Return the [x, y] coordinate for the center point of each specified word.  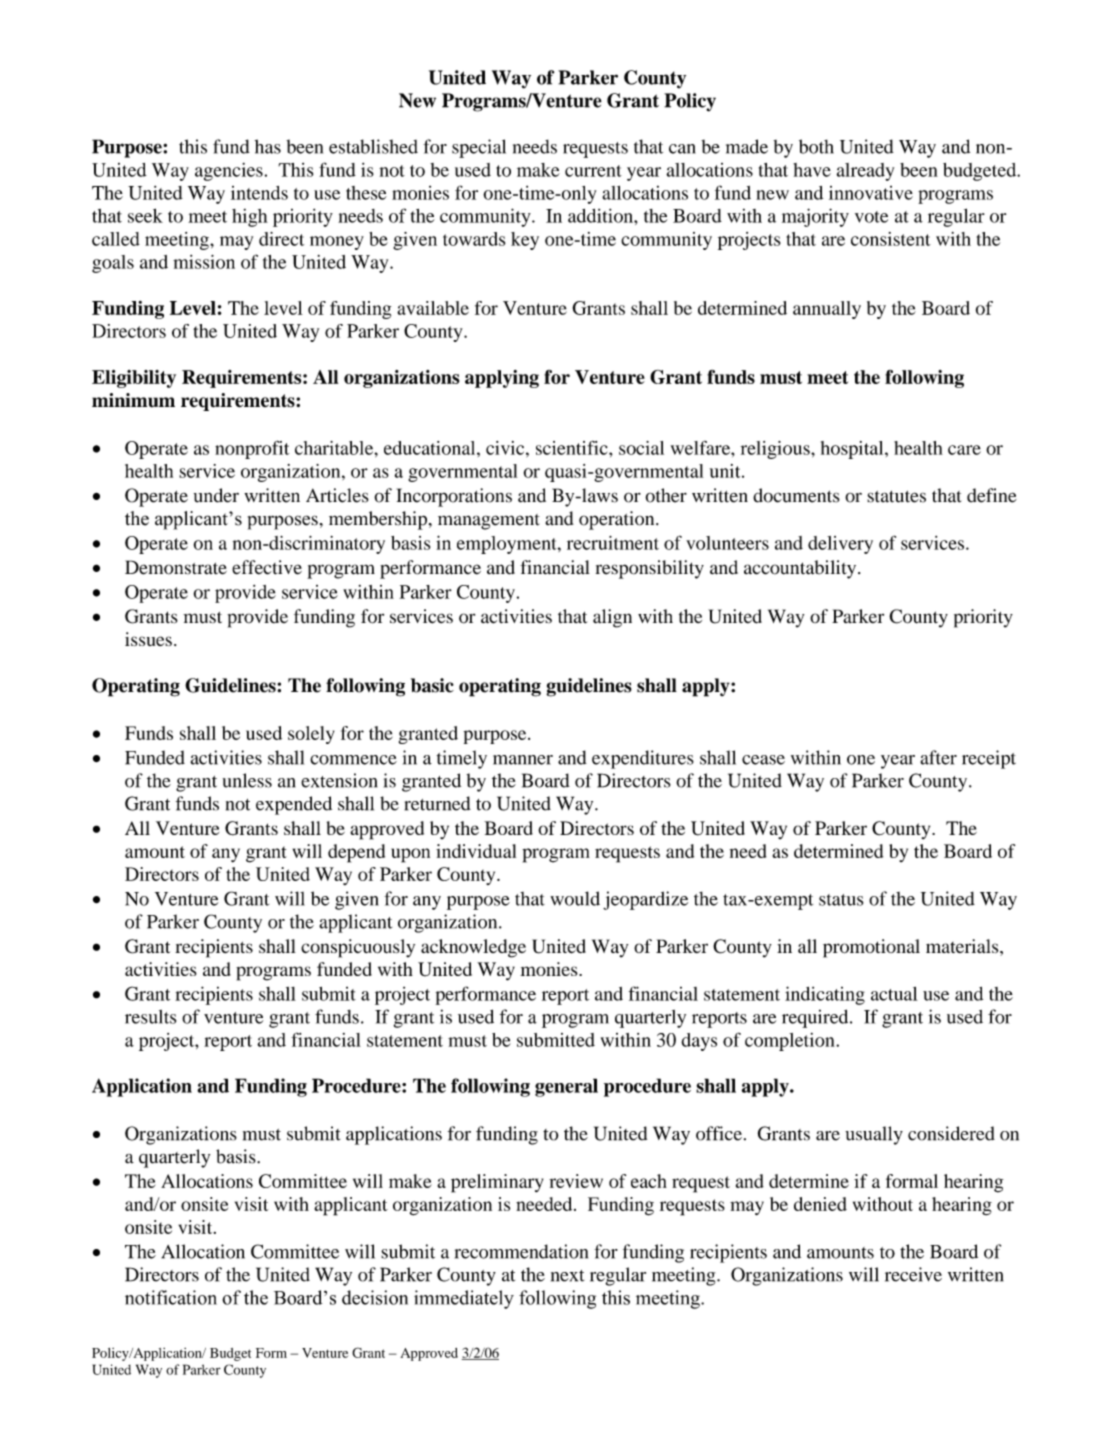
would [575, 898]
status [841, 900]
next [567, 1276]
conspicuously [358, 948]
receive [913, 1274]
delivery [840, 545]
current [593, 171]
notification [171, 1297]
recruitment [613, 543]
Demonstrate [176, 567]
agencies [229, 172]
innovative [871, 193]
